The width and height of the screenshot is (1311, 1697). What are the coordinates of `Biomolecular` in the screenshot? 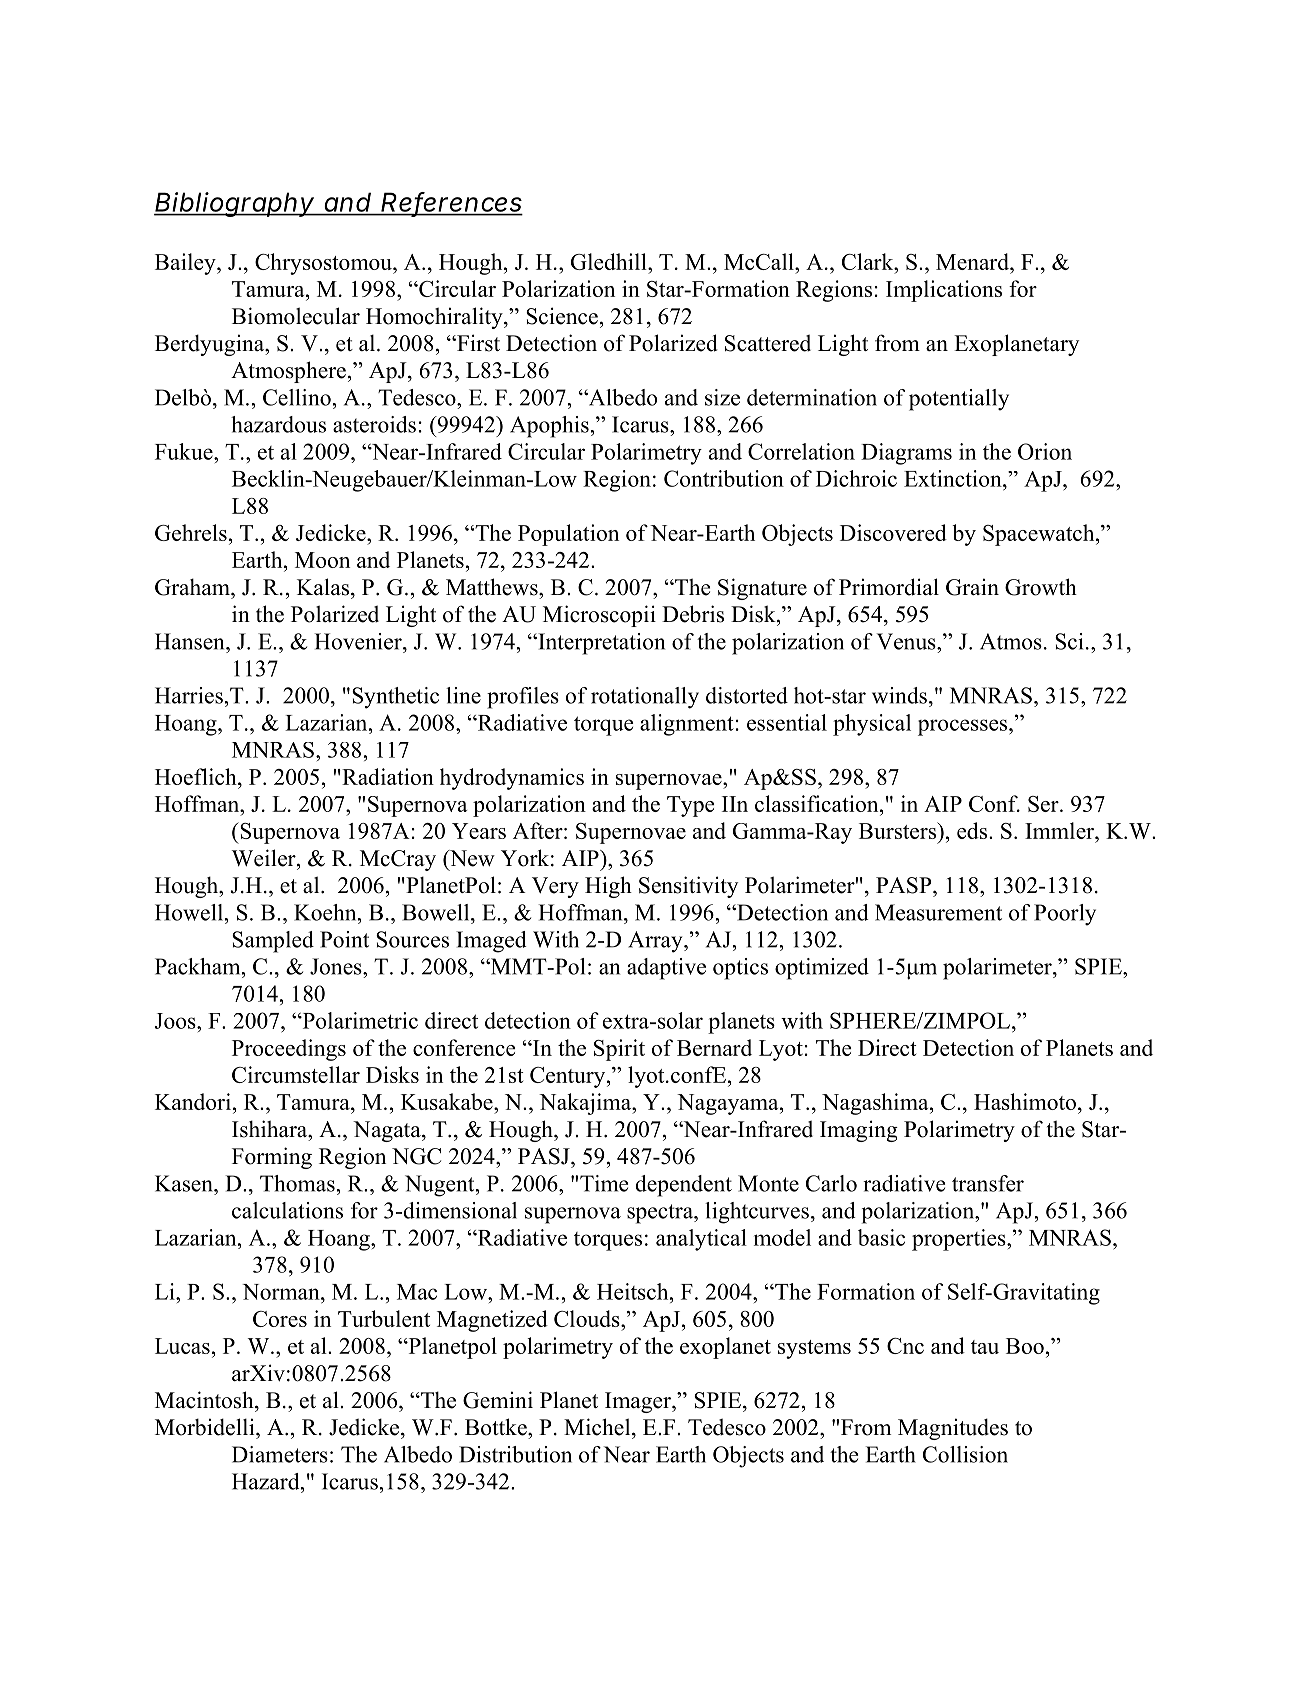 It's located at (296, 316).
